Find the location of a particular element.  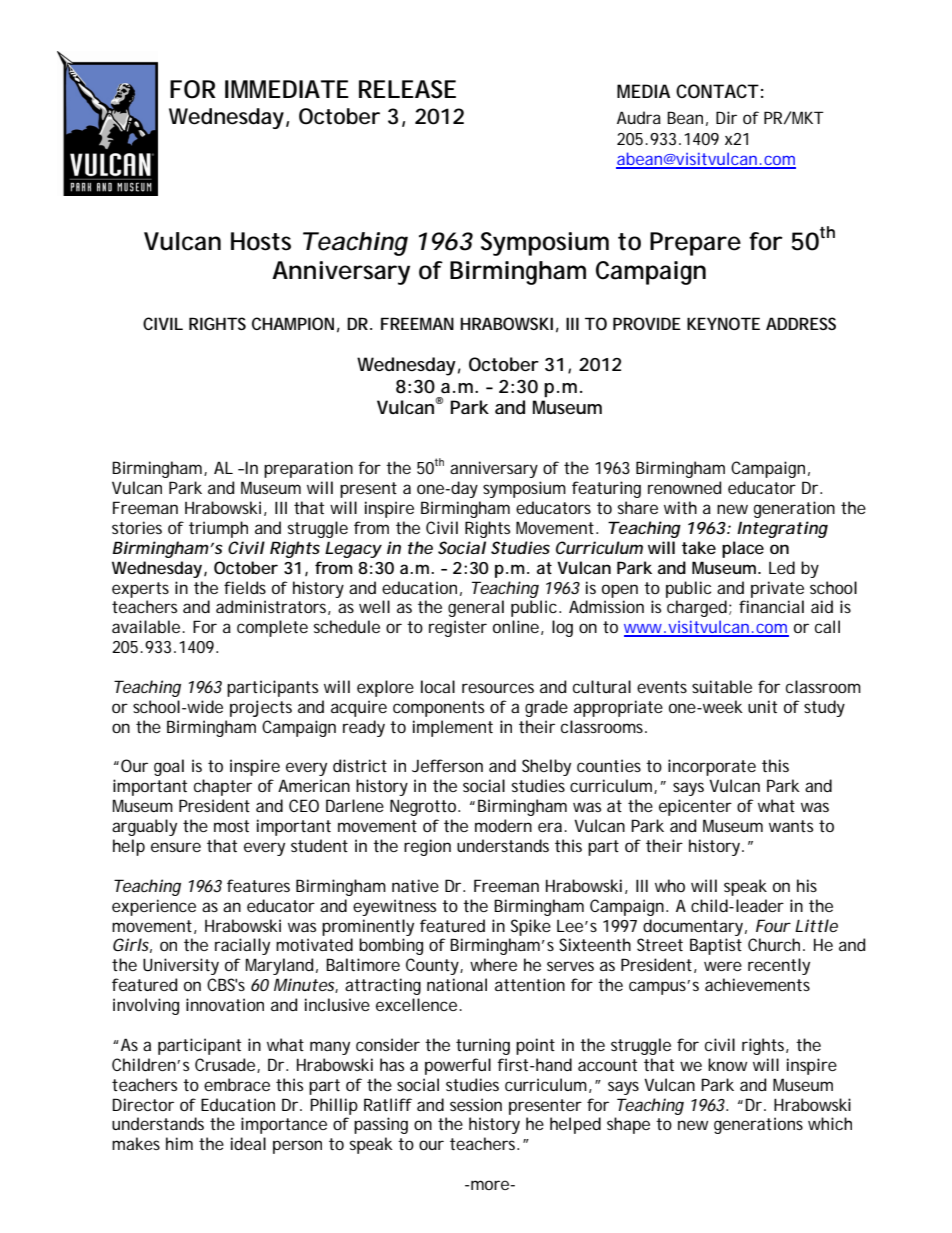

RELEASE is located at coordinates (407, 89).
